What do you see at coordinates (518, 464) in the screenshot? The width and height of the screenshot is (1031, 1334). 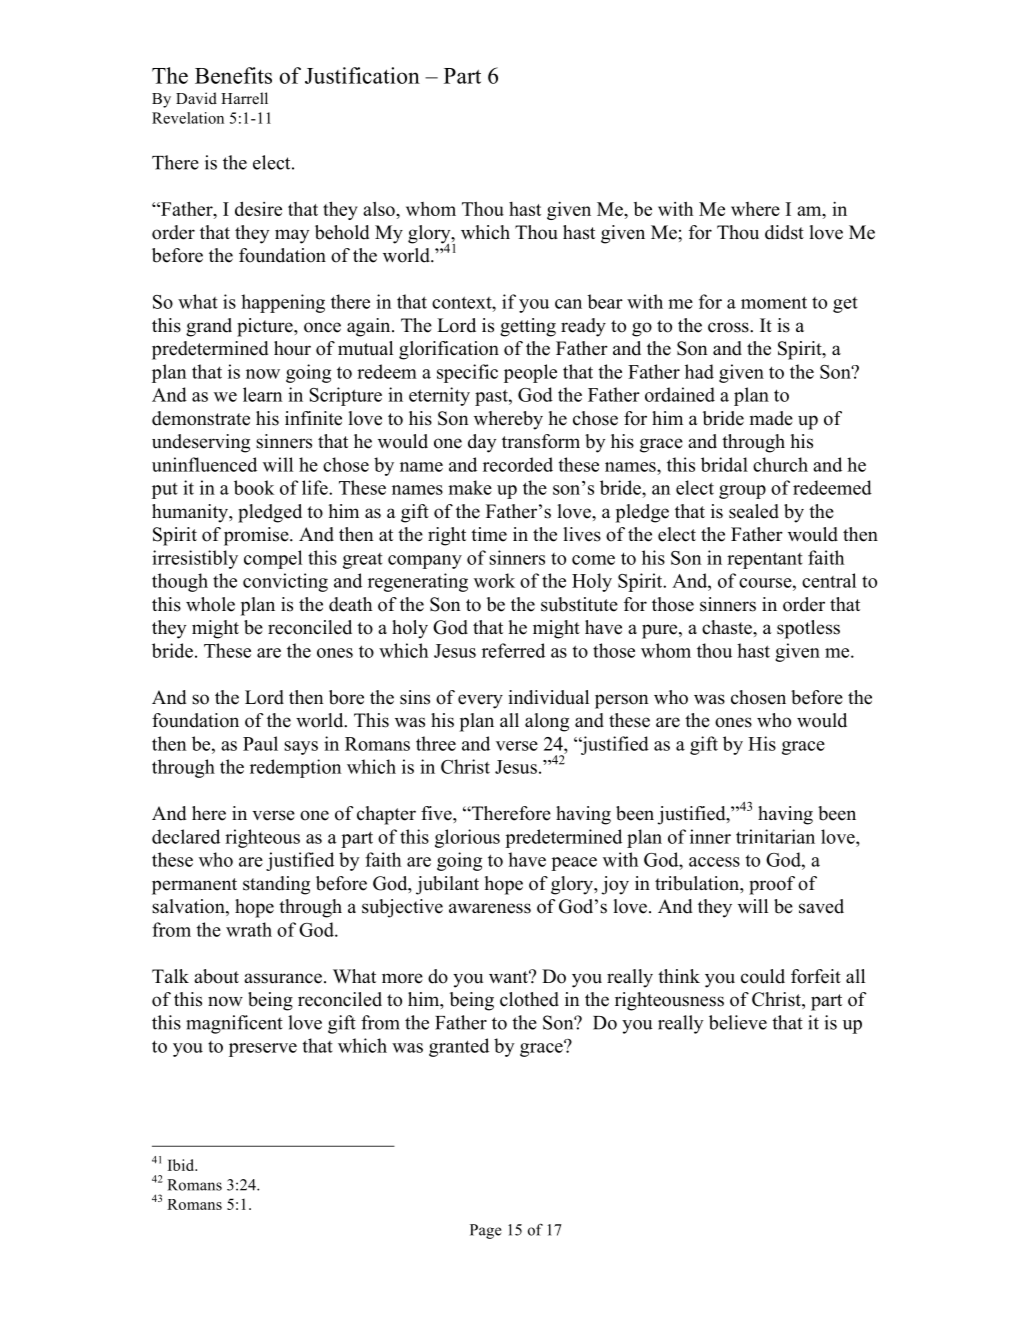 I see `recorded` at bounding box center [518, 464].
